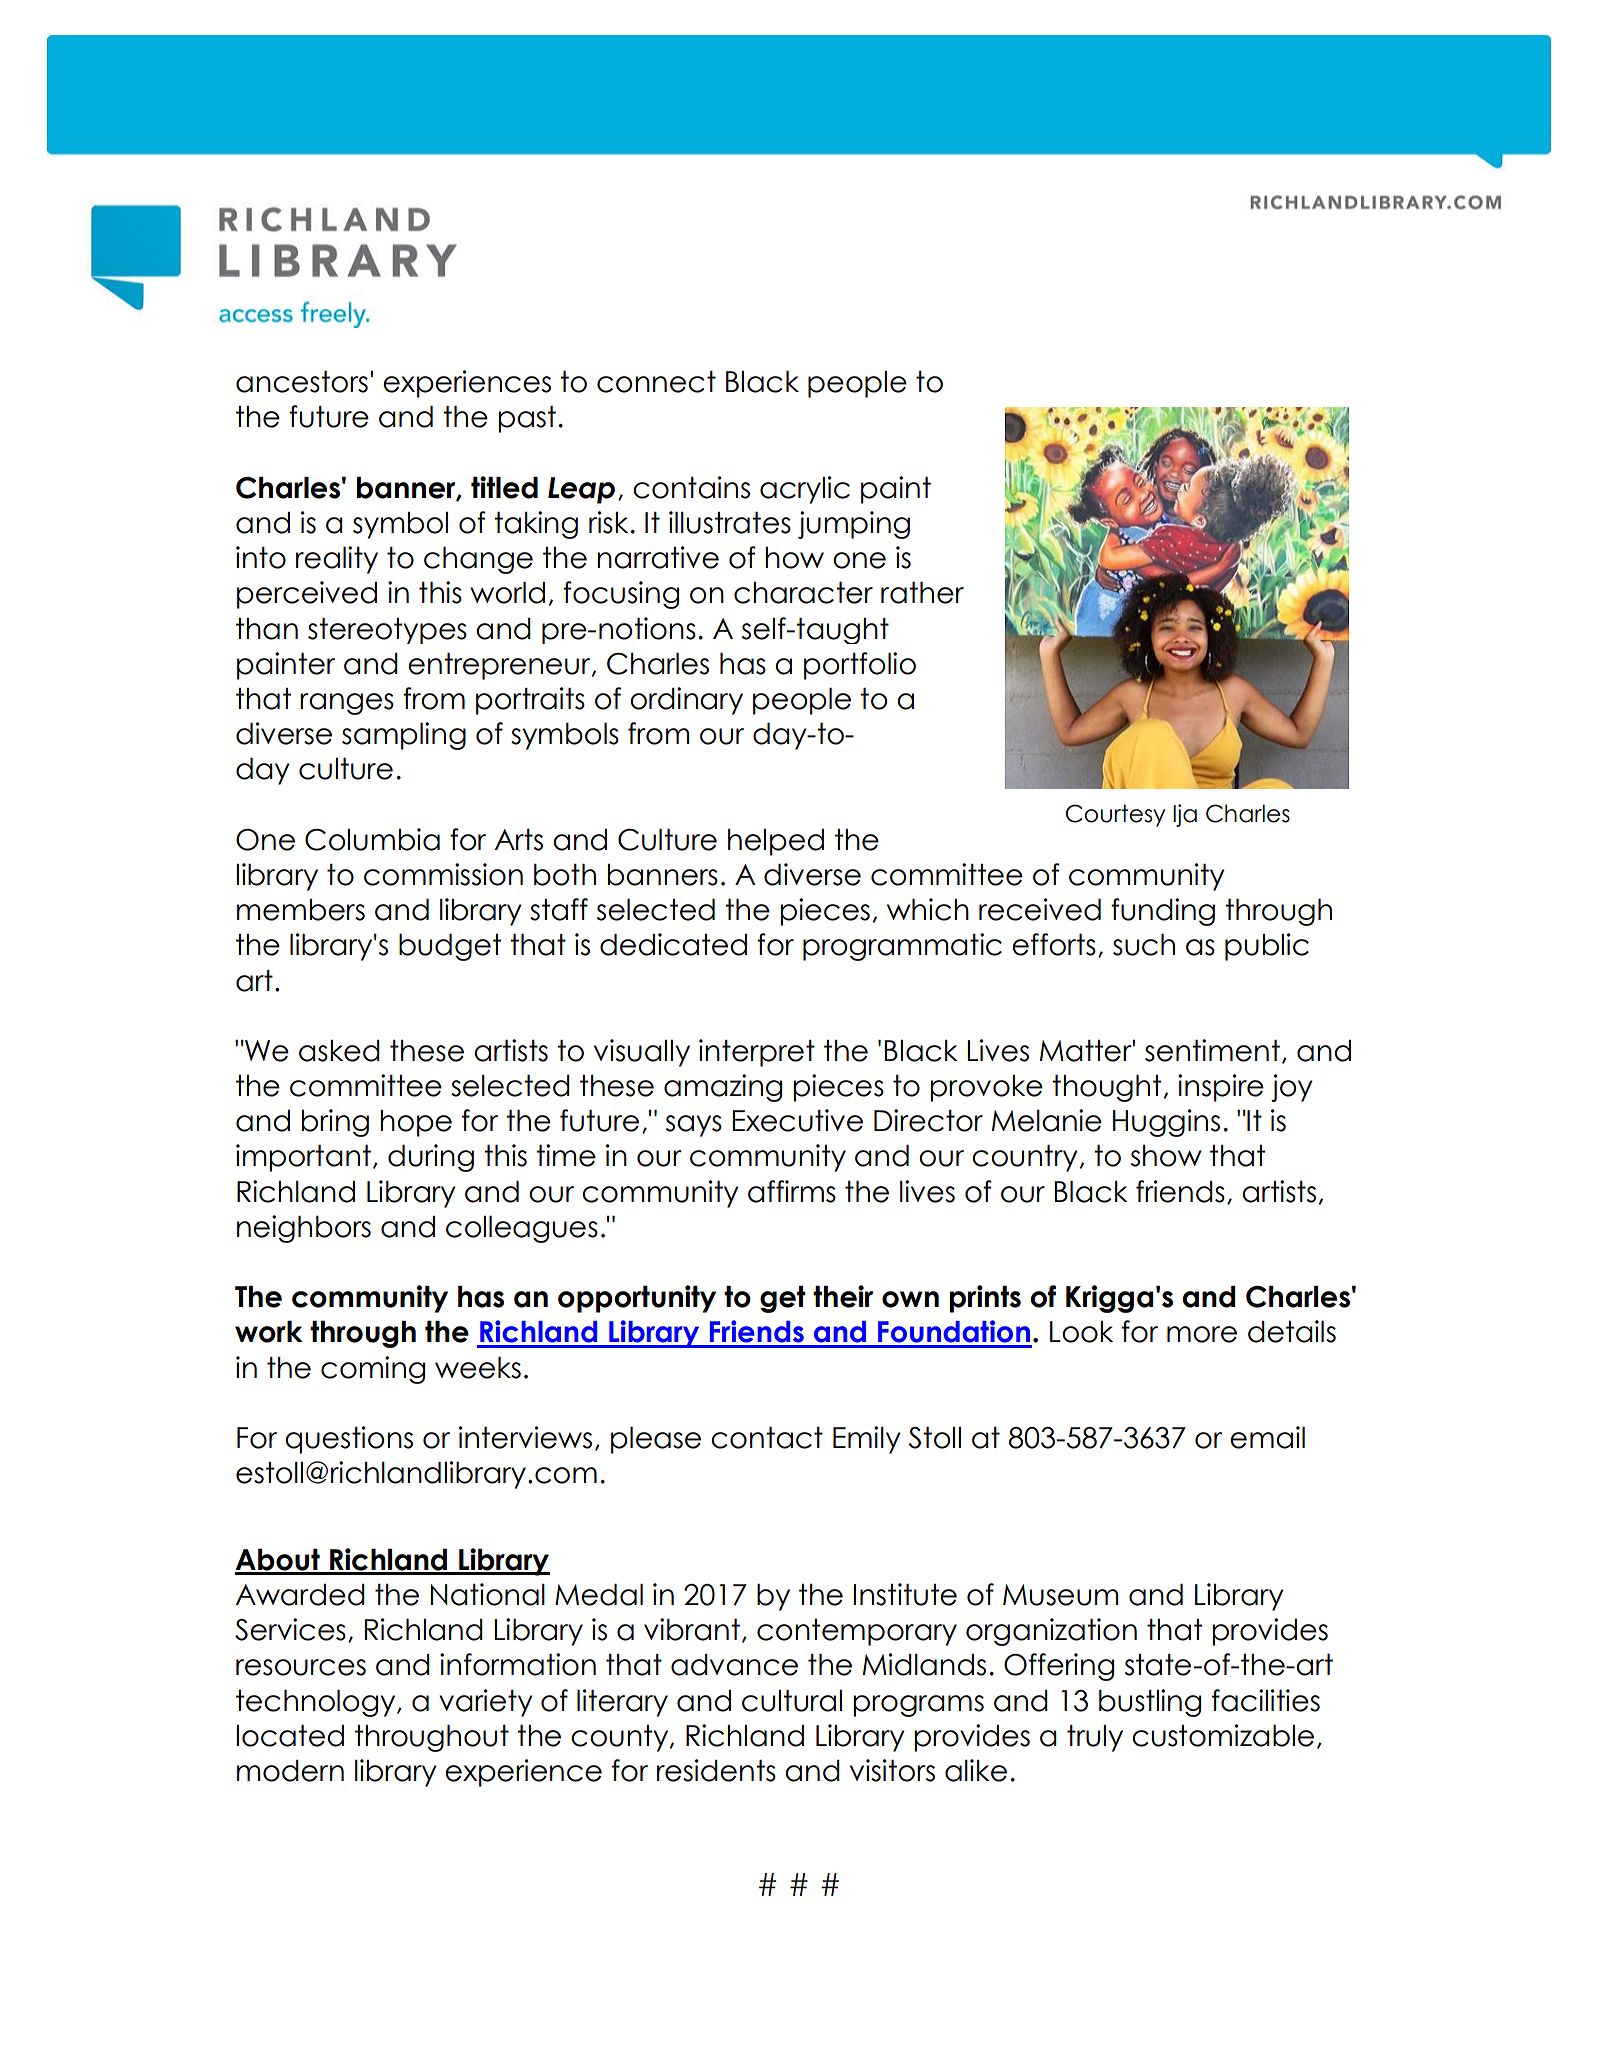 Image resolution: width=1598 pixels, height=2067 pixels. I want to click on asked, so click(339, 1051).
